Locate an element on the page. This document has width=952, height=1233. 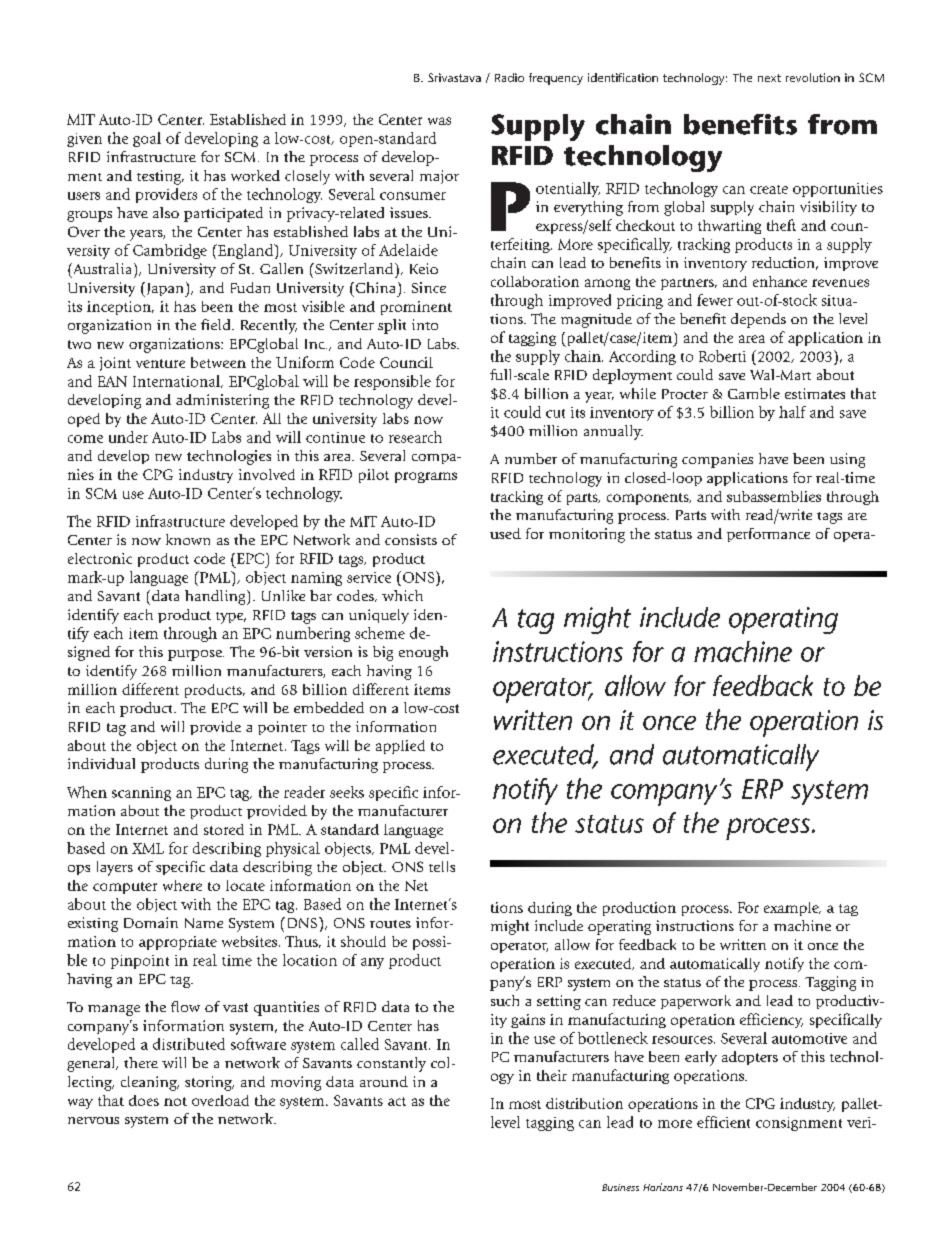
goal is located at coordinates (147, 139).
